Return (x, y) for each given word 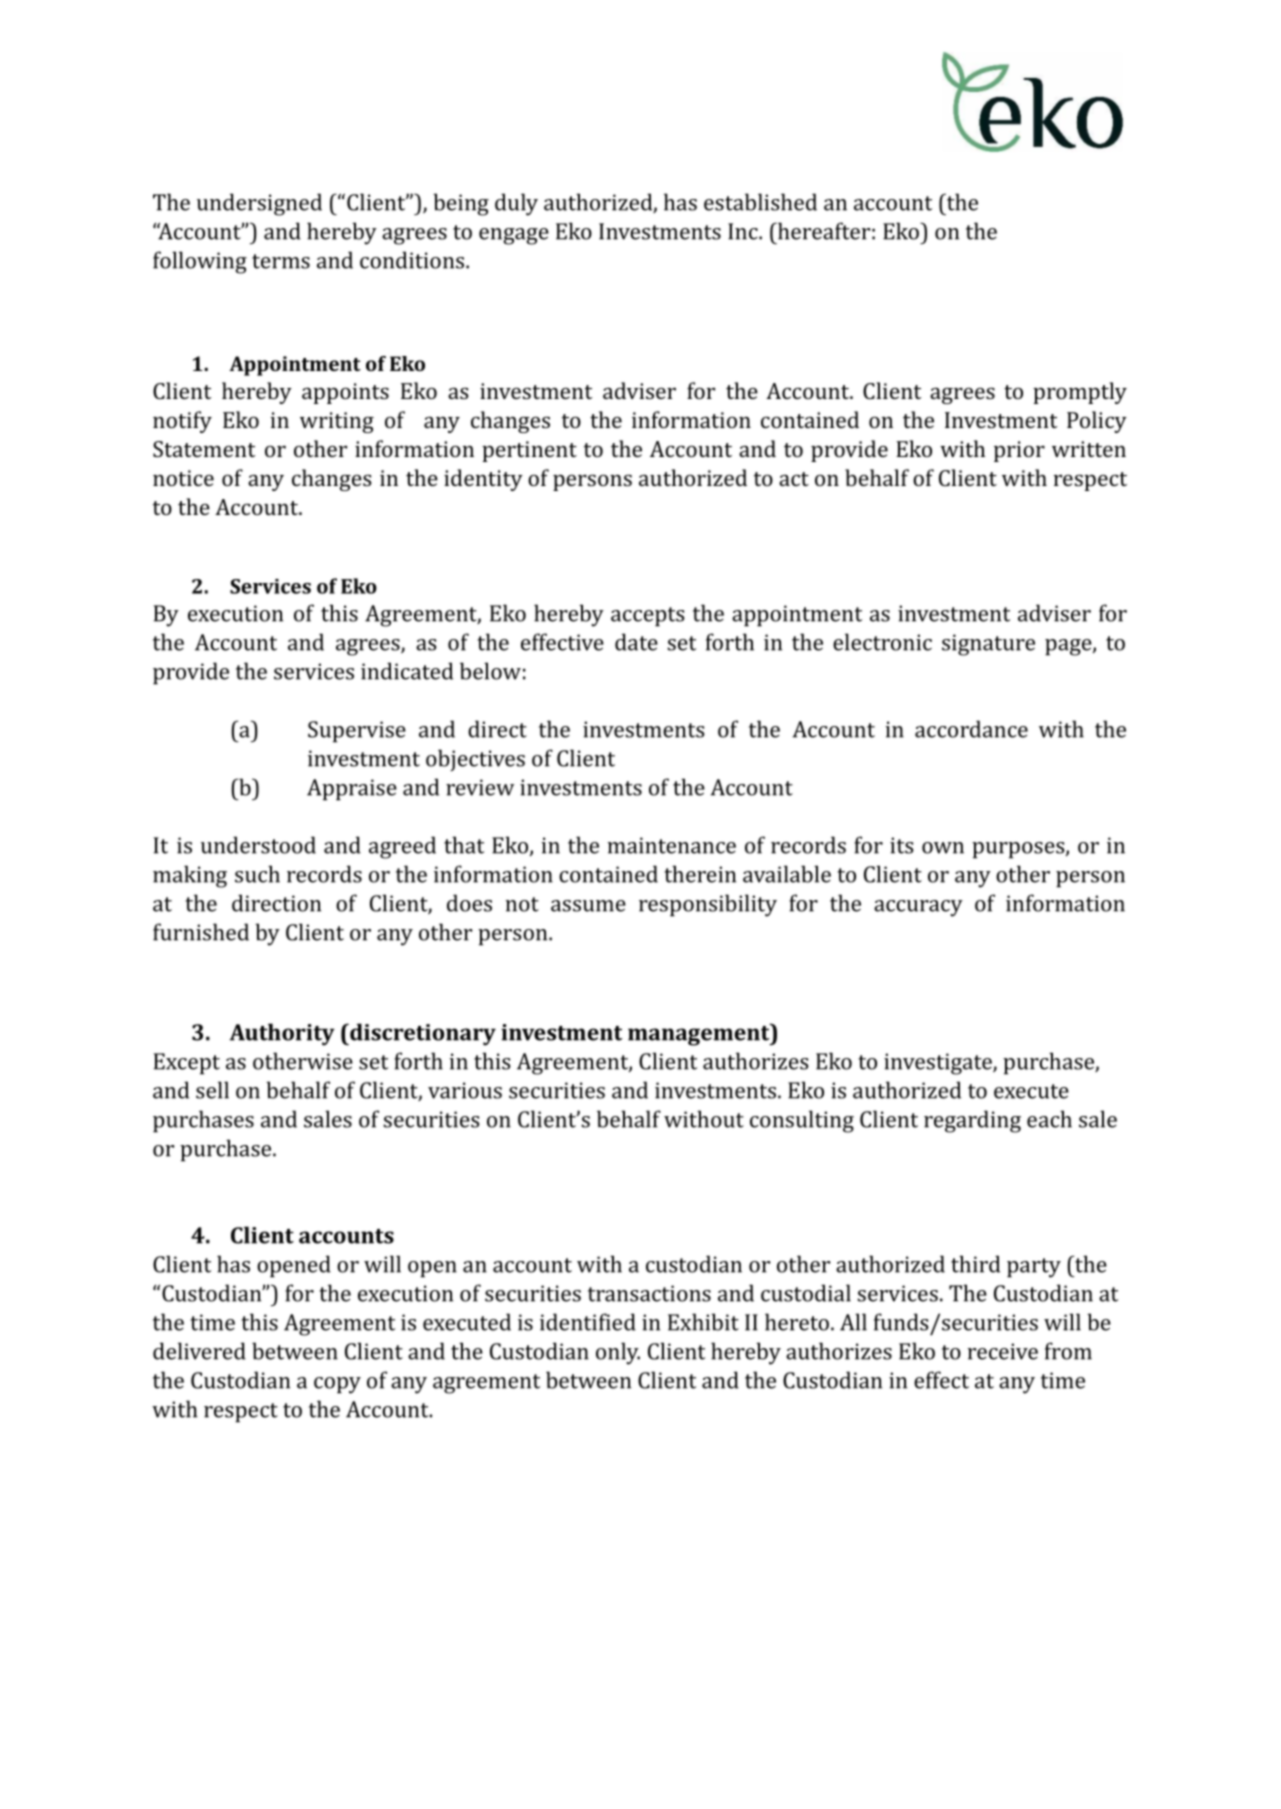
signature (988, 645)
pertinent (529, 451)
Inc (744, 231)
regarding (972, 1121)
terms (281, 261)
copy (337, 1385)
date (636, 642)
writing (337, 422)
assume (588, 906)
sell (212, 1090)
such (257, 874)
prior (1019, 451)
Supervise (357, 732)
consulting (802, 1121)
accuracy (918, 908)
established (760, 202)
